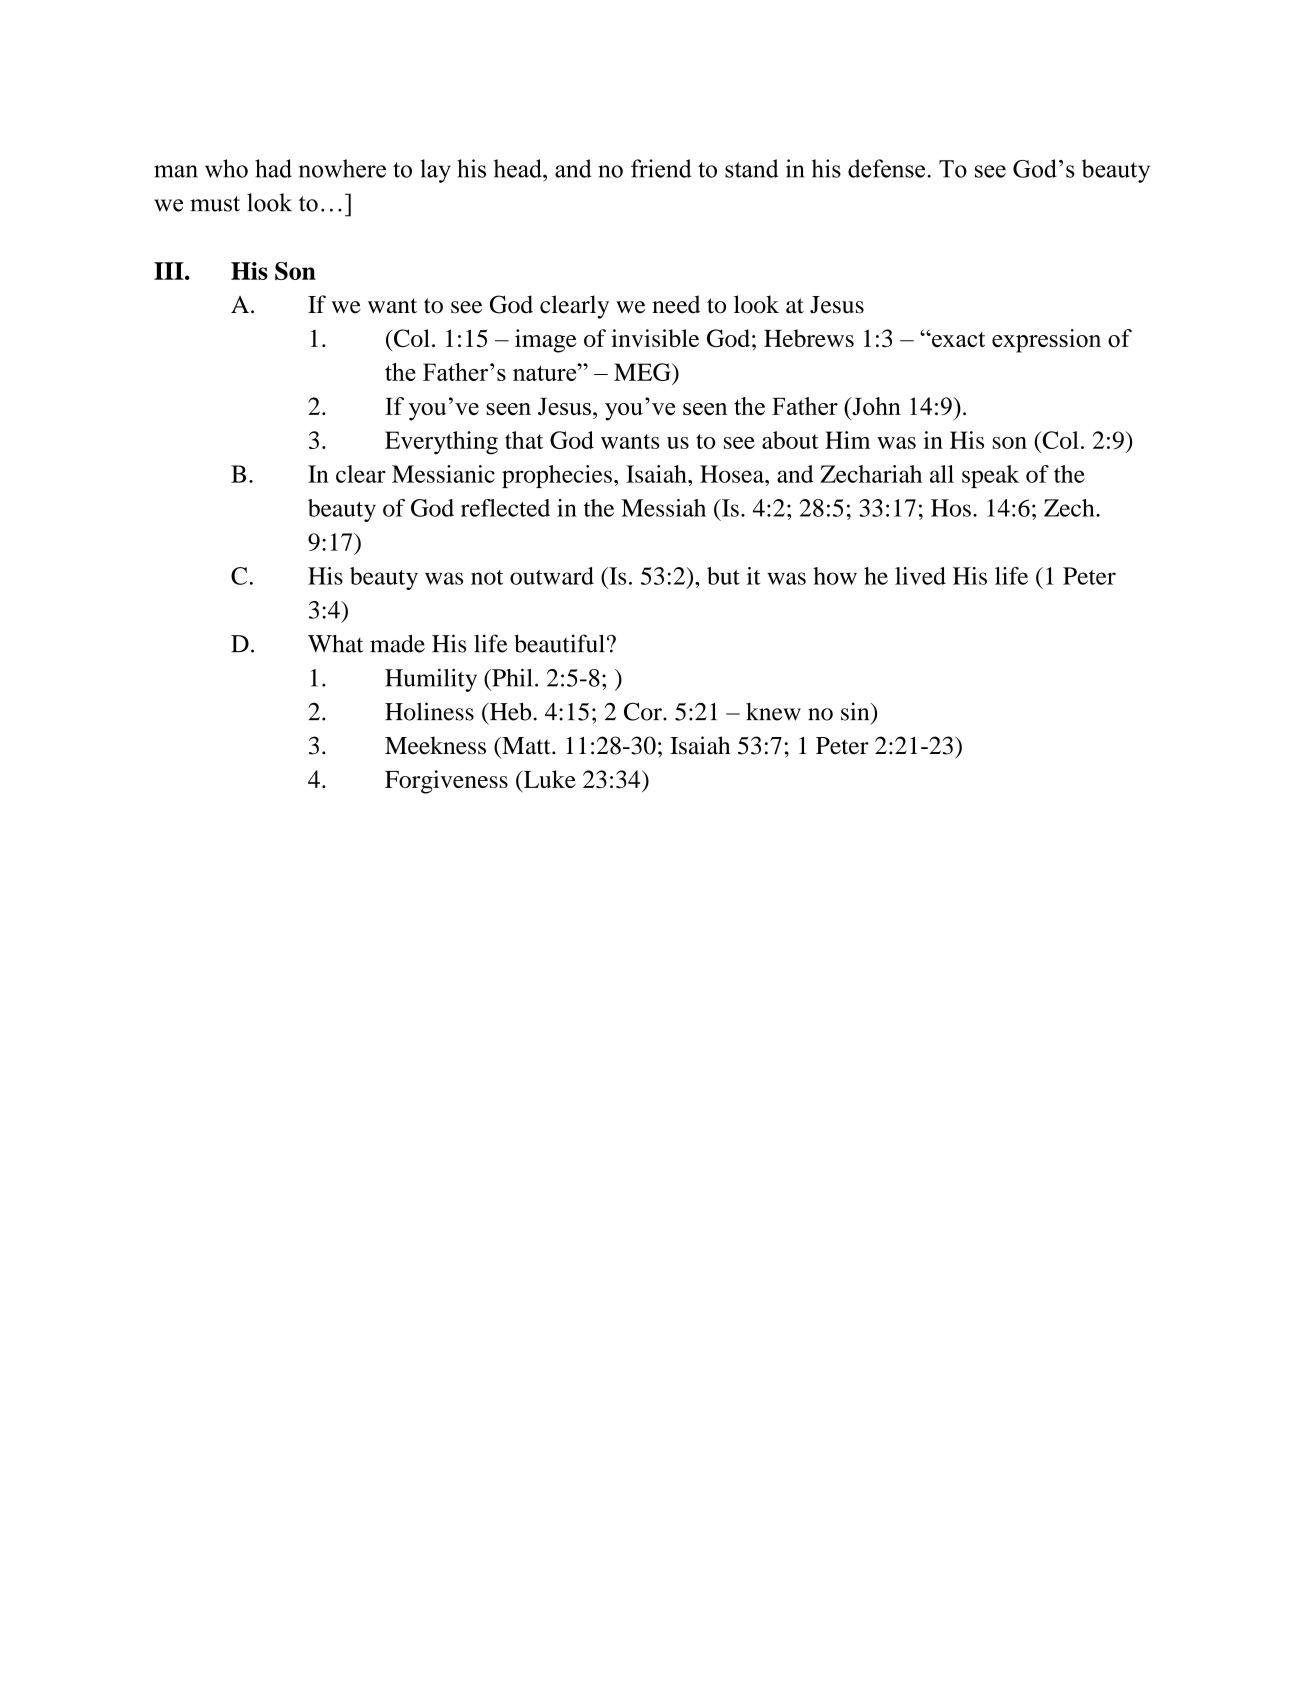 The image size is (1308, 1693). What do you see at coordinates (549, 779) in the screenshot?
I see `Luke` at bounding box center [549, 779].
